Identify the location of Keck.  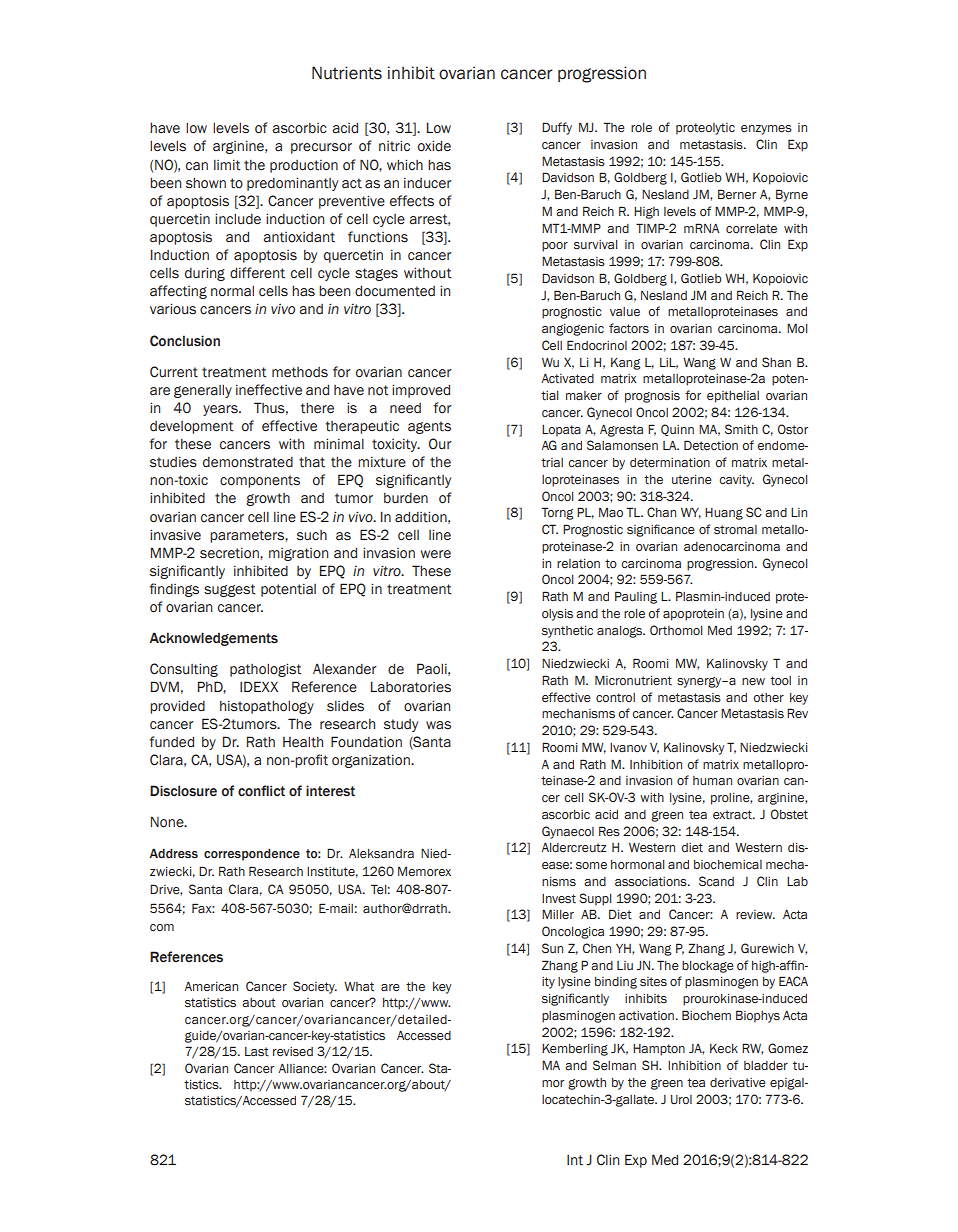
(724, 1048).
